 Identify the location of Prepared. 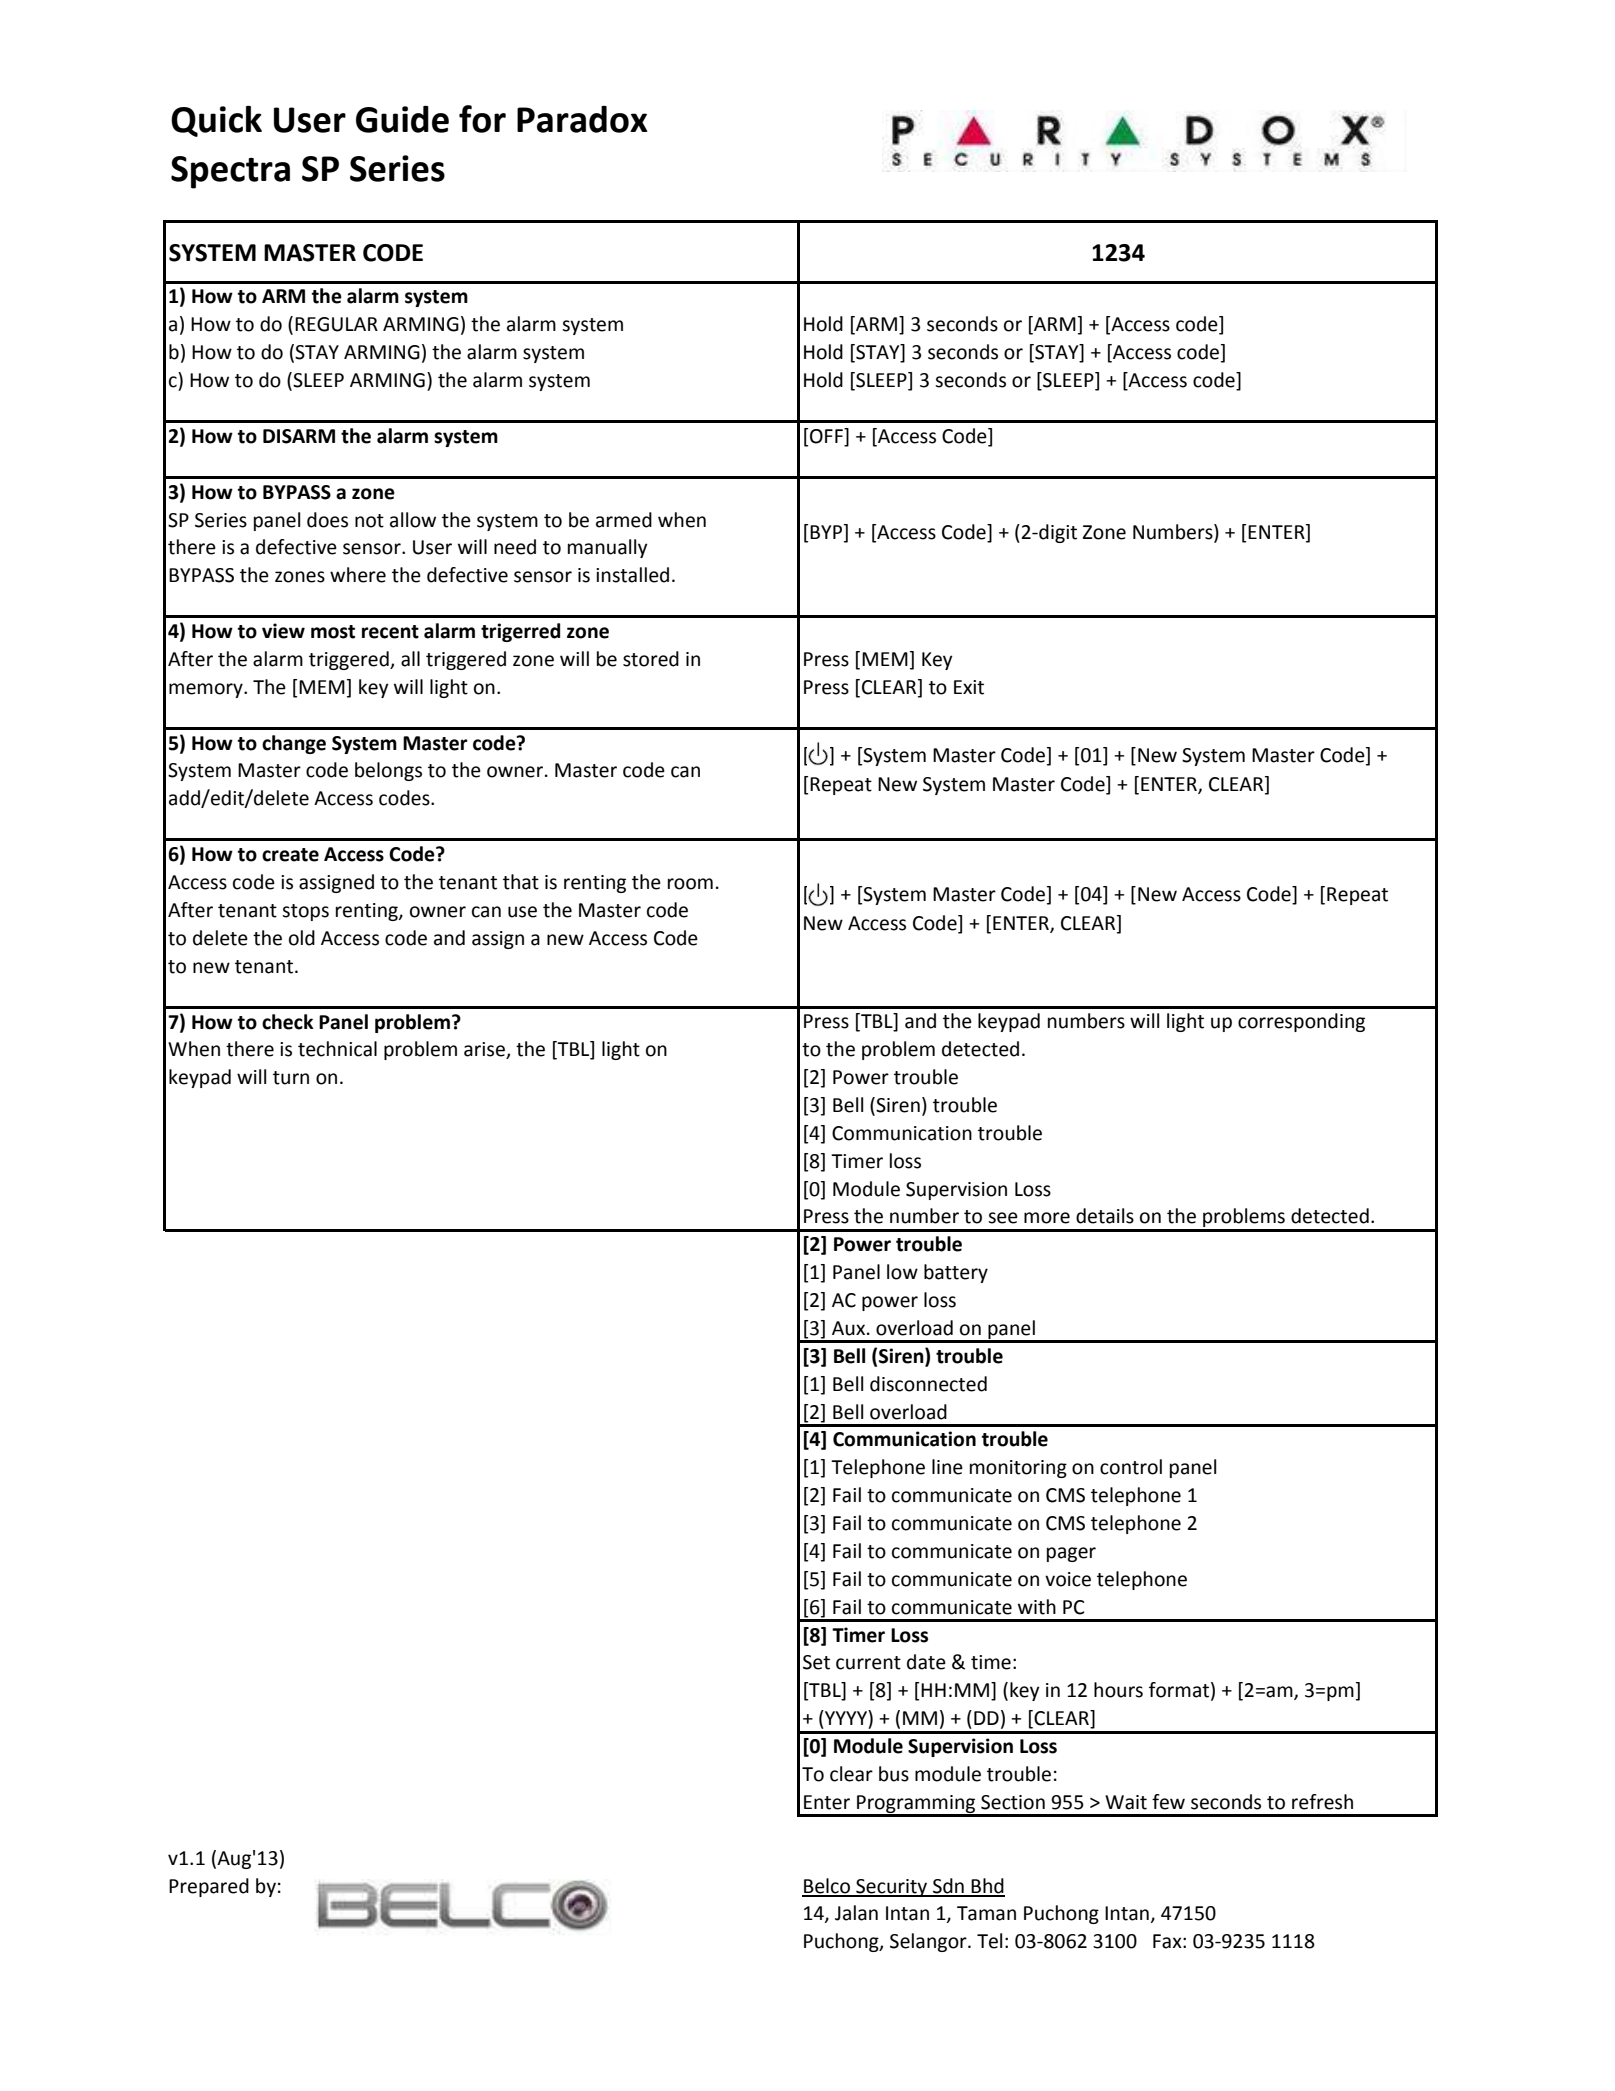
(209, 1887).
